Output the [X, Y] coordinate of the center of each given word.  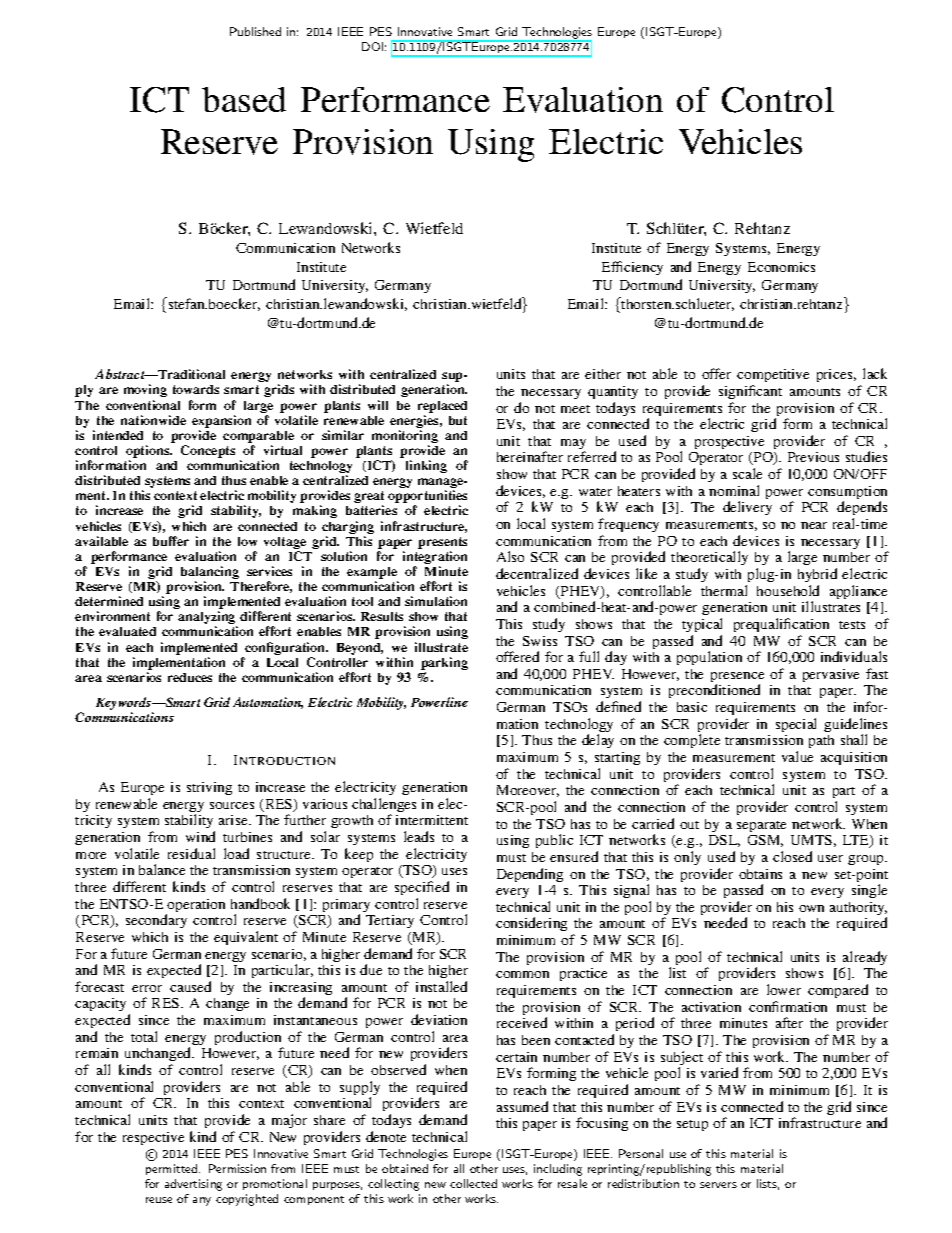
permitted [173, 1169]
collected [473, 1183]
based [244, 99]
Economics [781, 267]
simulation [436, 601]
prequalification [781, 625]
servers [718, 1185]
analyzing [207, 619]
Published [255, 31]
